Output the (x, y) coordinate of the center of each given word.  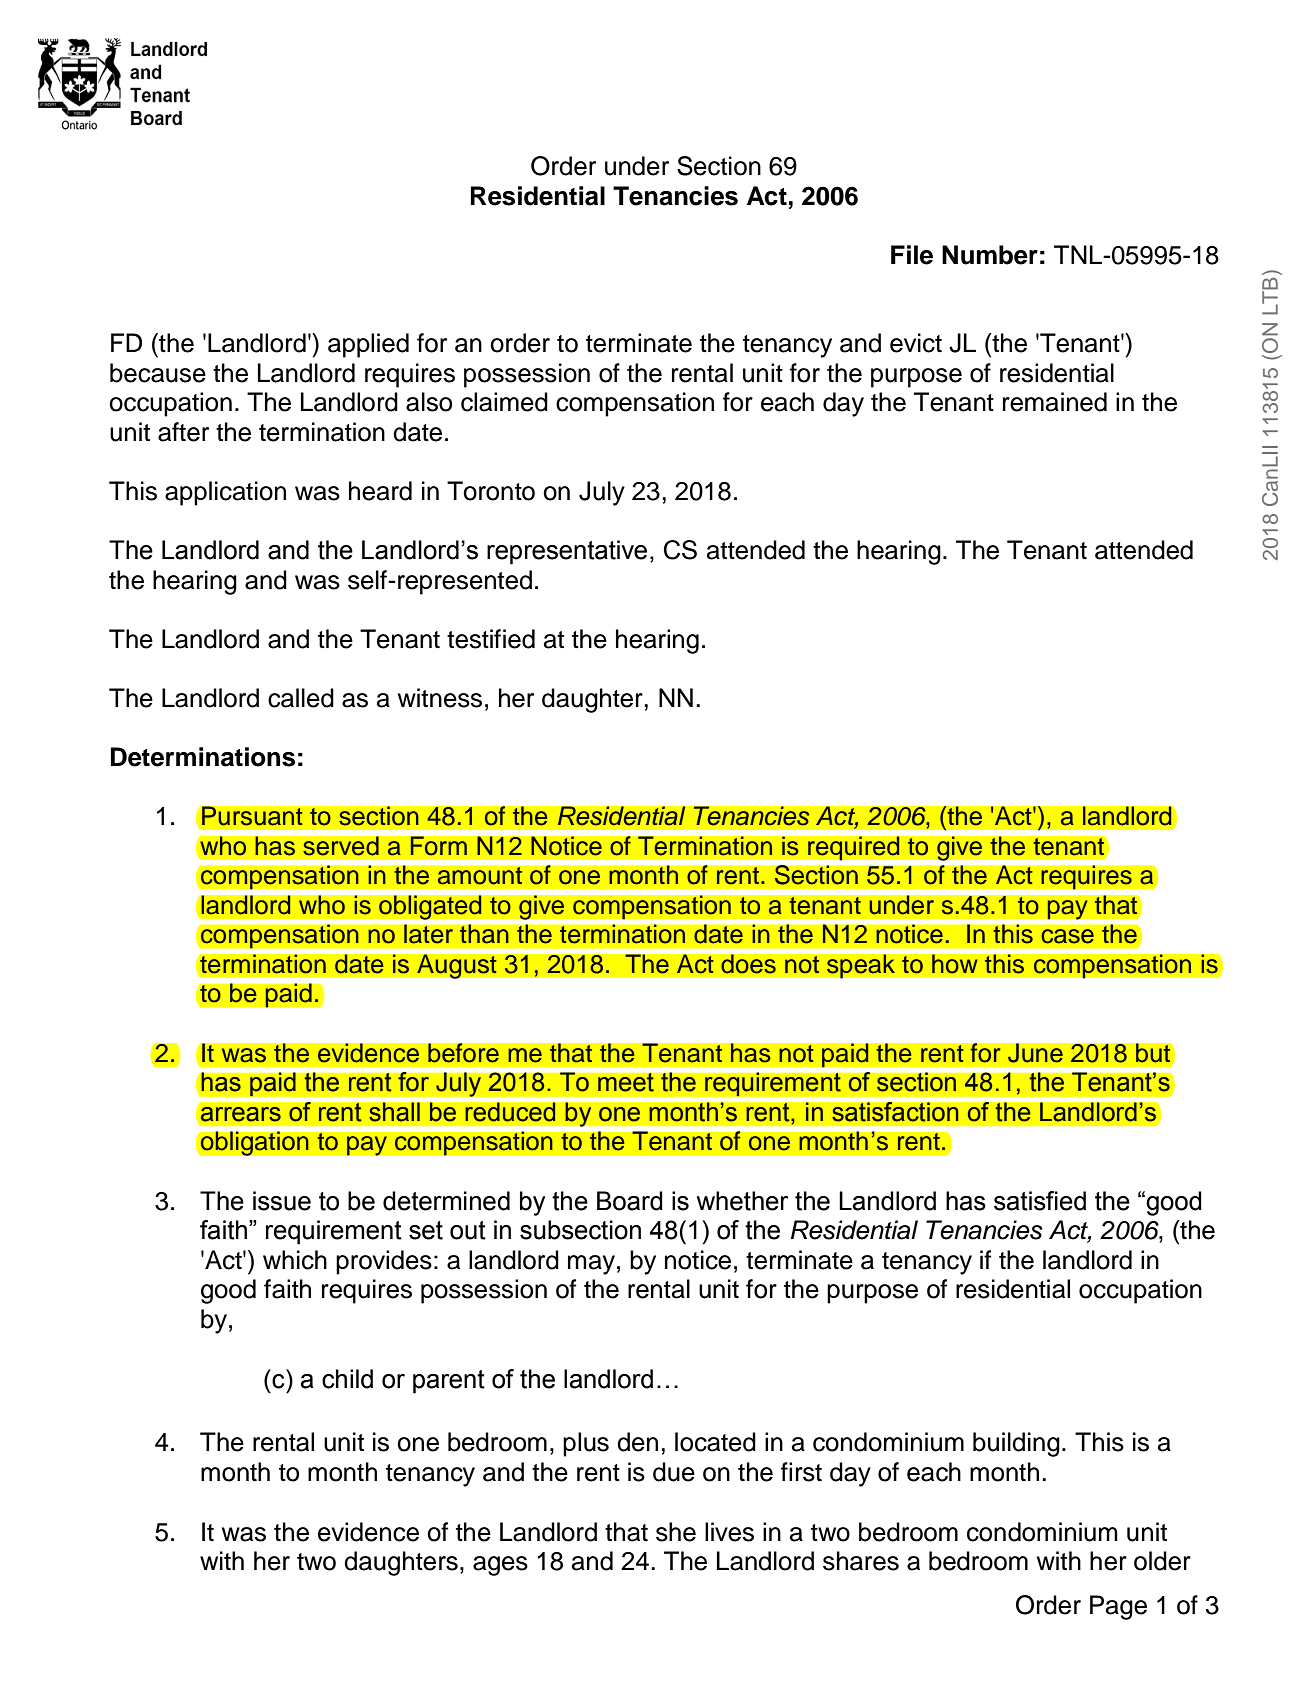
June (1035, 1053)
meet (626, 1082)
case (1067, 936)
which (295, 1260)
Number (990, 255)
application (225, 493)
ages (500, 1566)
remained (1055, 402)
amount (480, 876)
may (591, 1265)
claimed (504, 402)
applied (368, 345)
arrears (241, 1114)
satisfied (1040, 1201)
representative (567, 552)
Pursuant (252, 816)
